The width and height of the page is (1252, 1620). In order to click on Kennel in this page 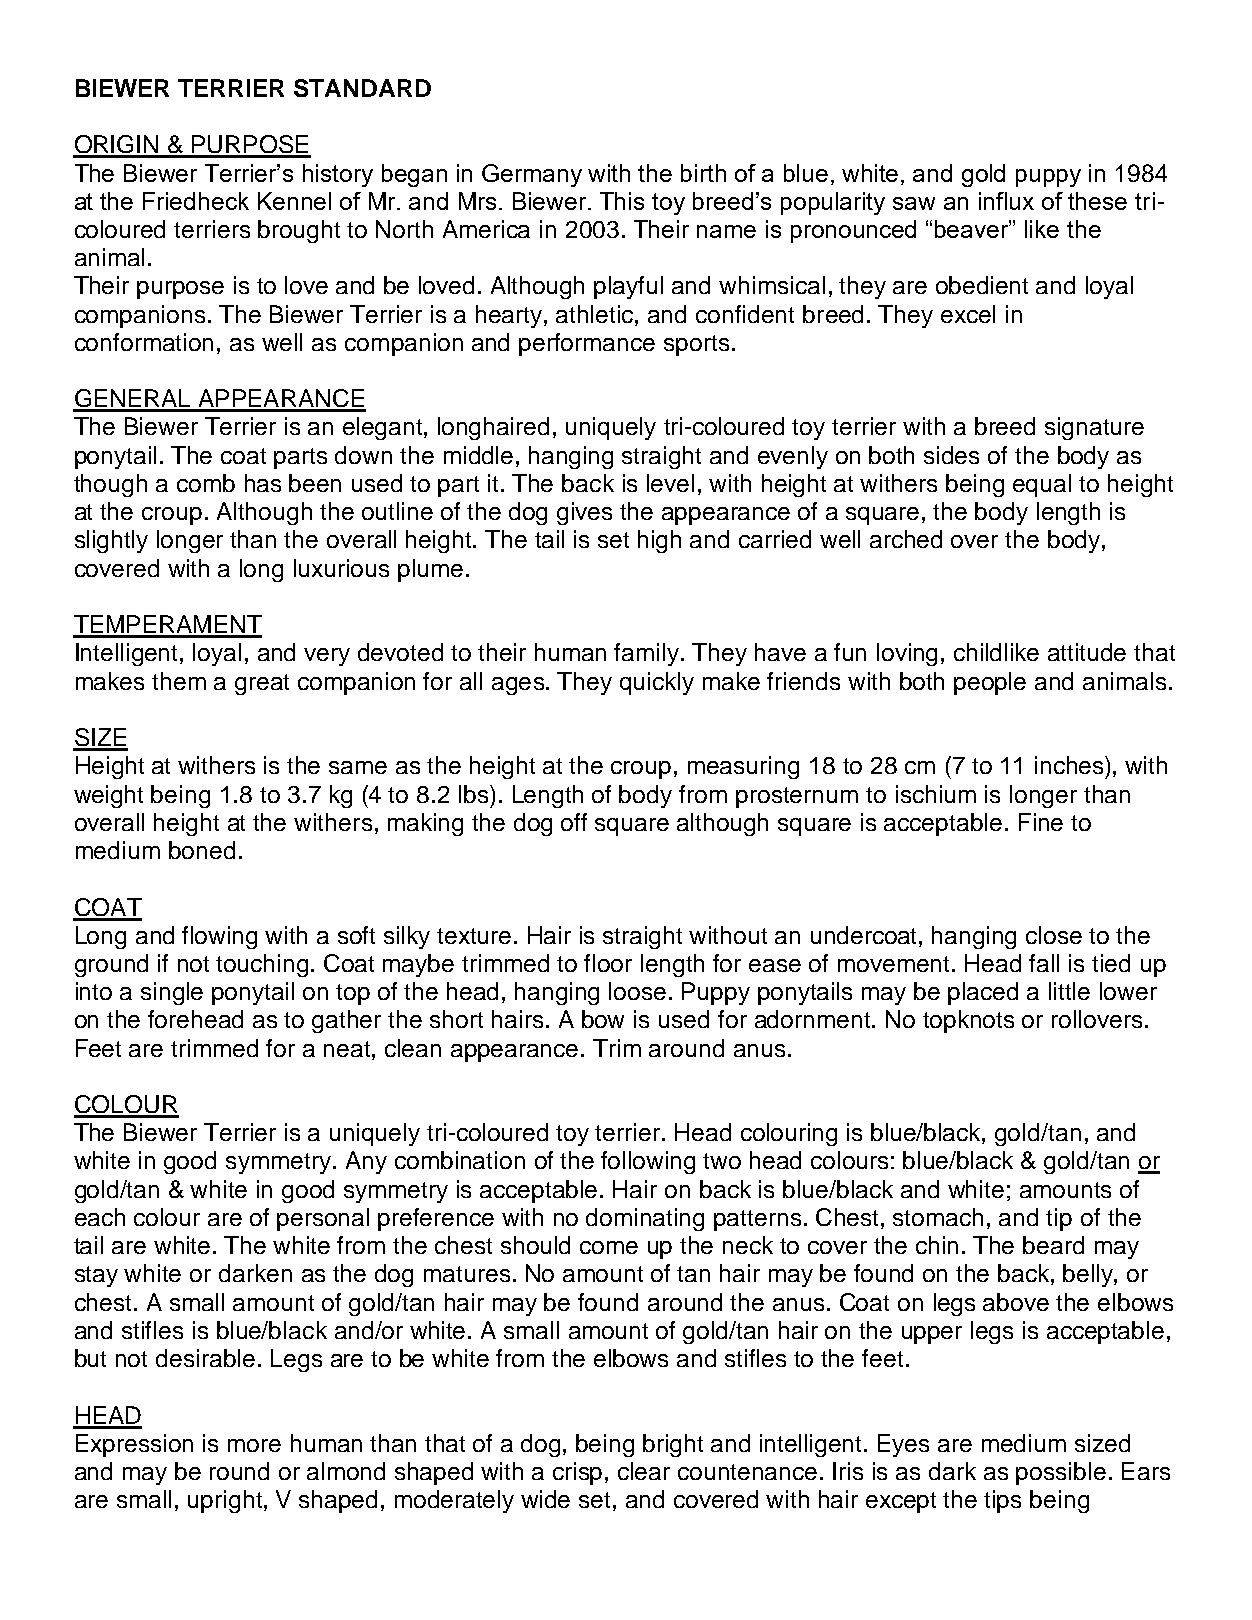, I will do `click(294, 201)`.
